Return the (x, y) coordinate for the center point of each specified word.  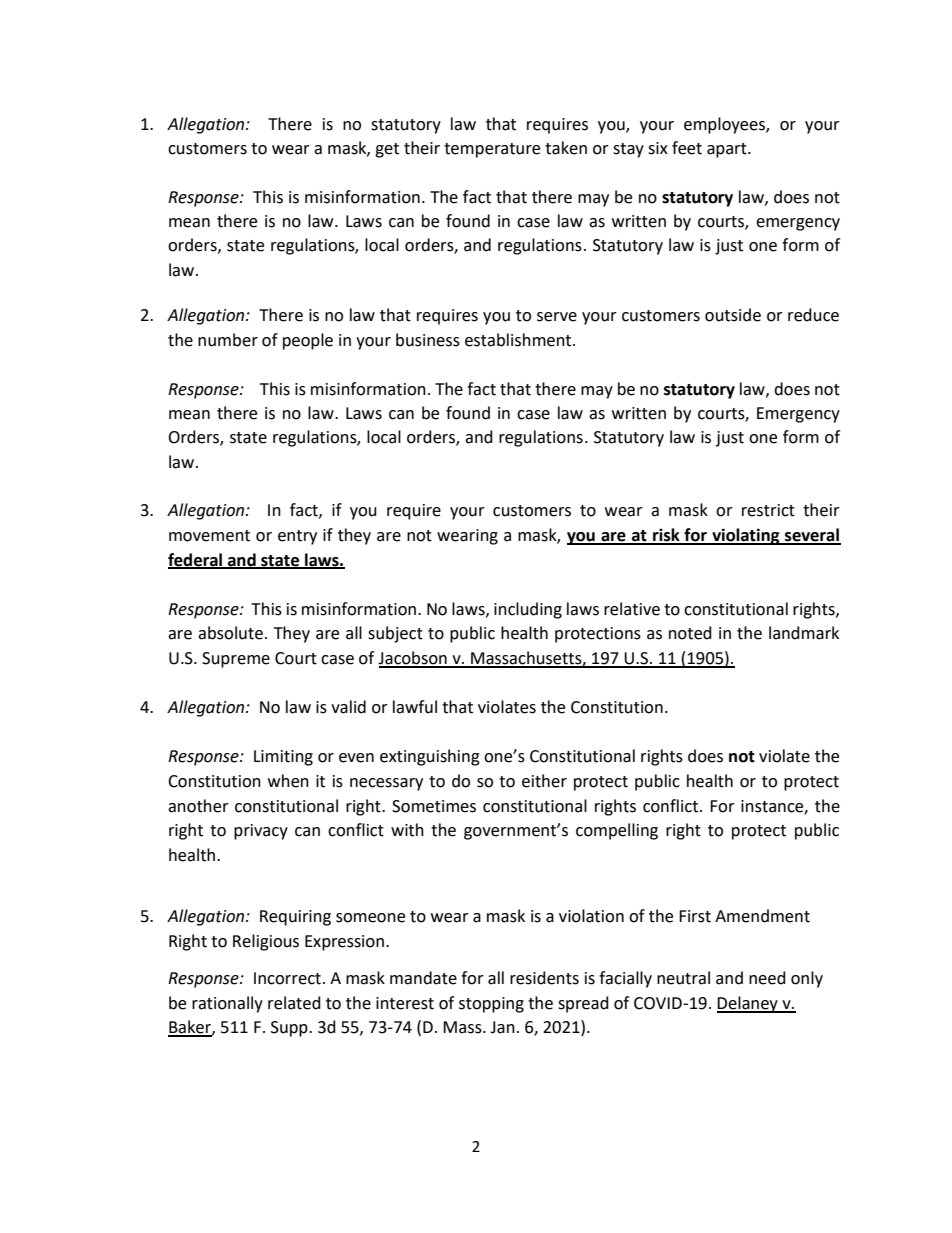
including (528, 610)
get (387, 150)
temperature (492, 150)
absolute (230, 633)
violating (746, 536)
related (294, 1003)
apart (728, 150)
